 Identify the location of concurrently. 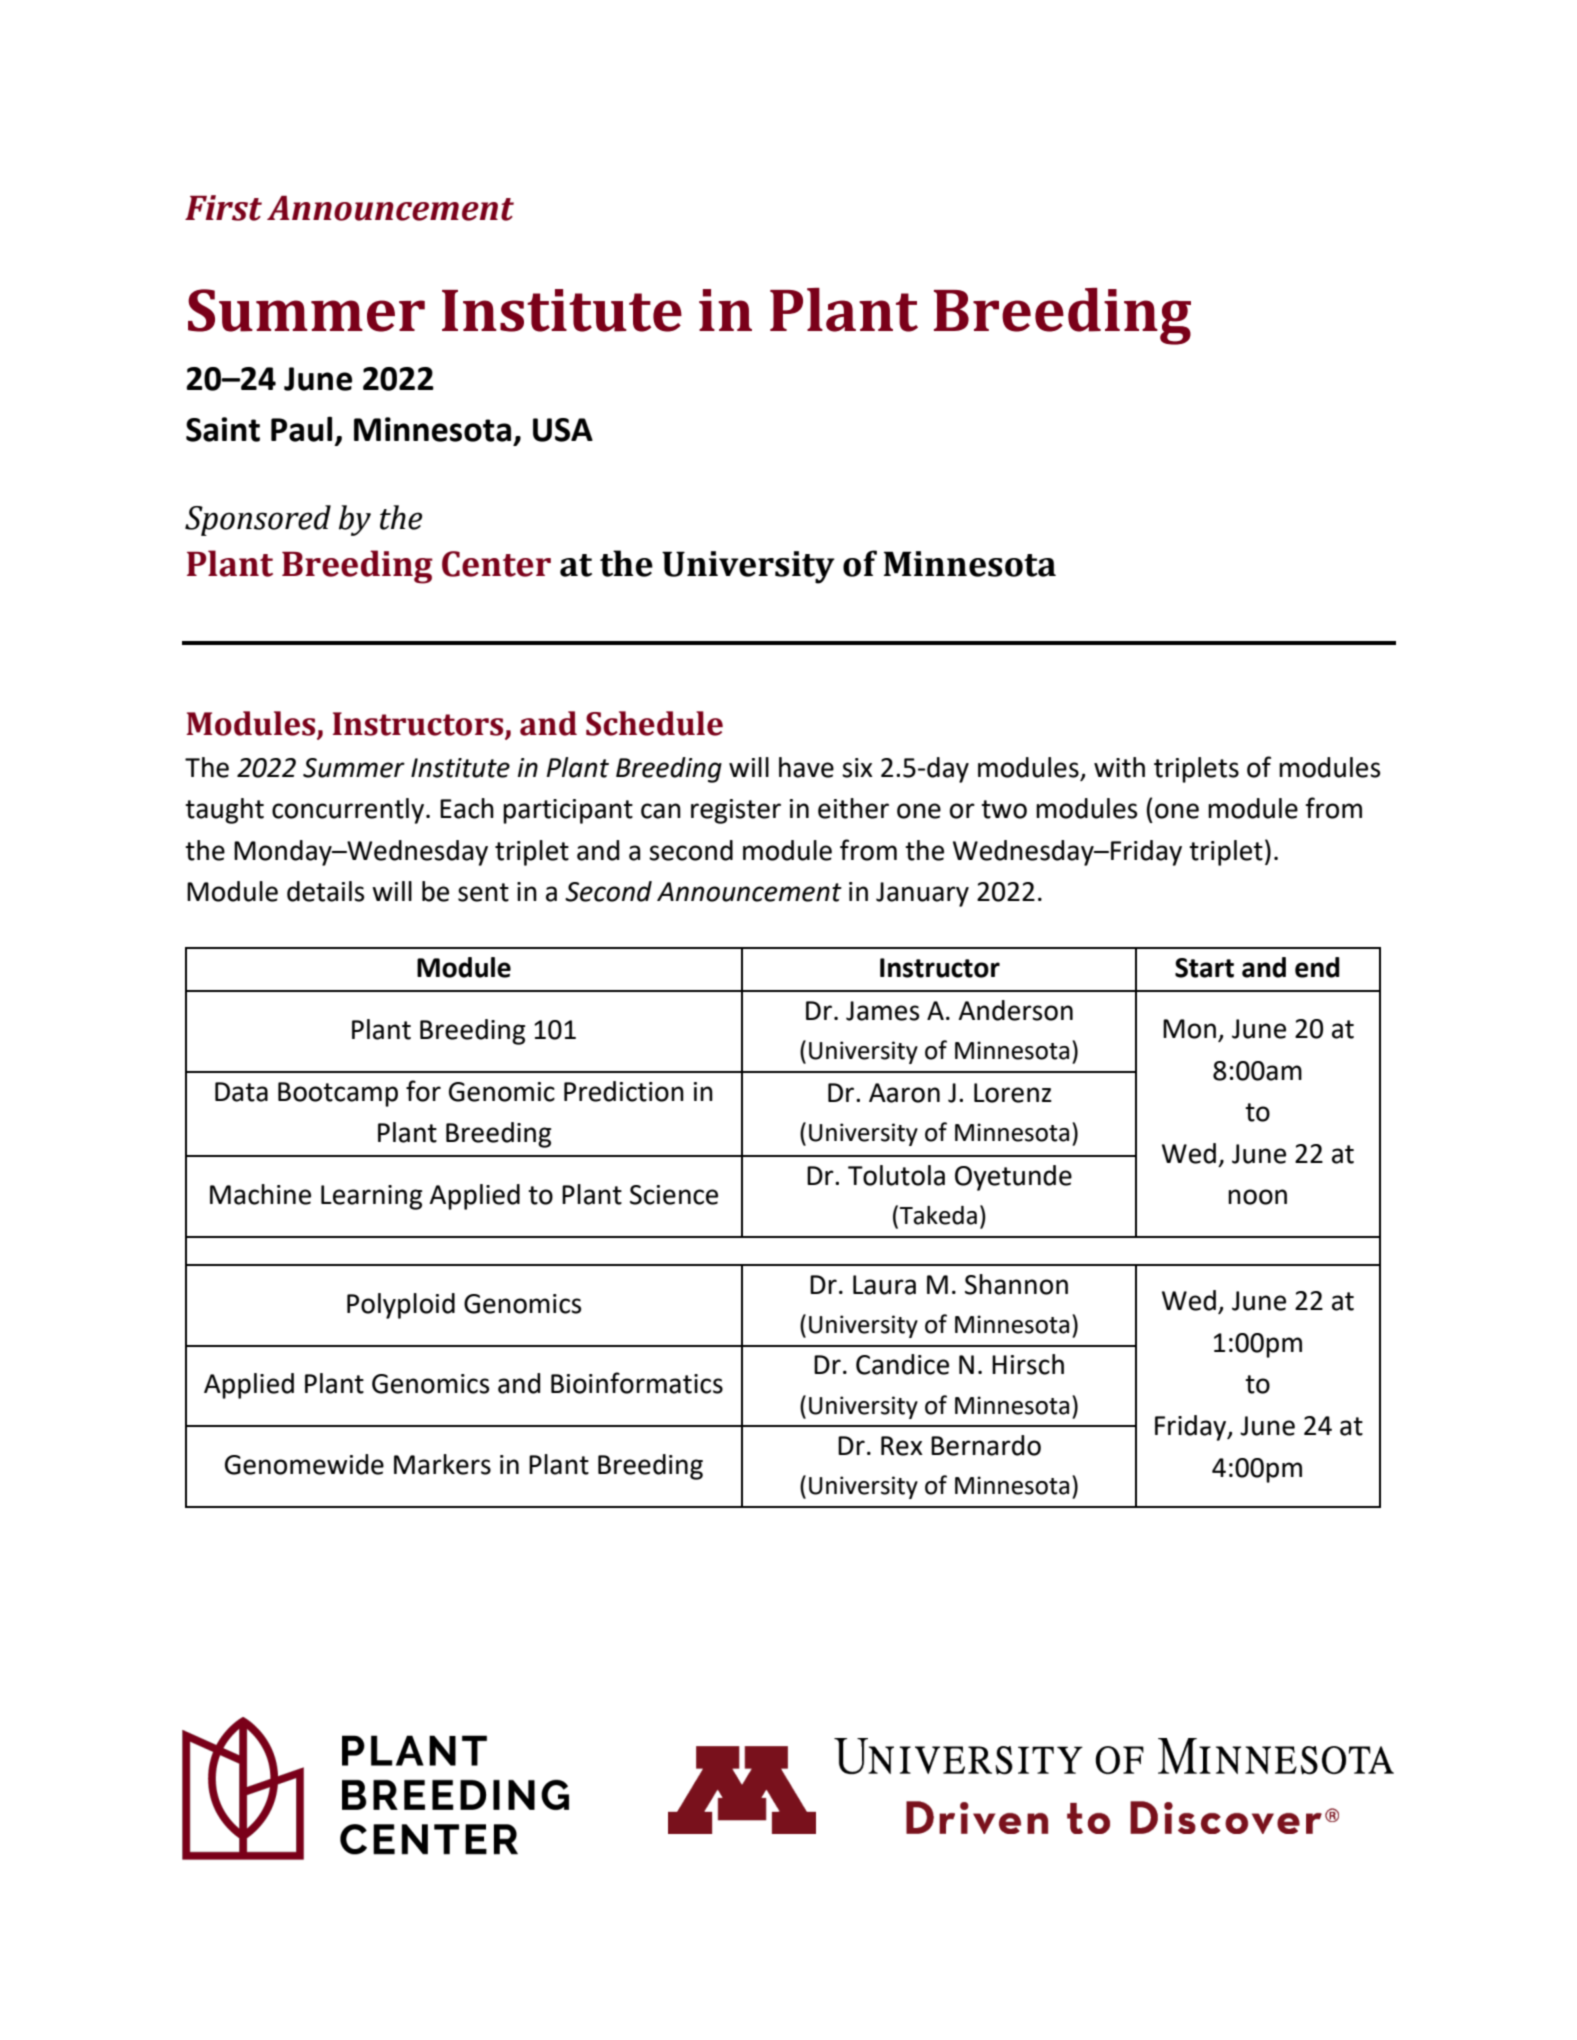
(349, 811).
